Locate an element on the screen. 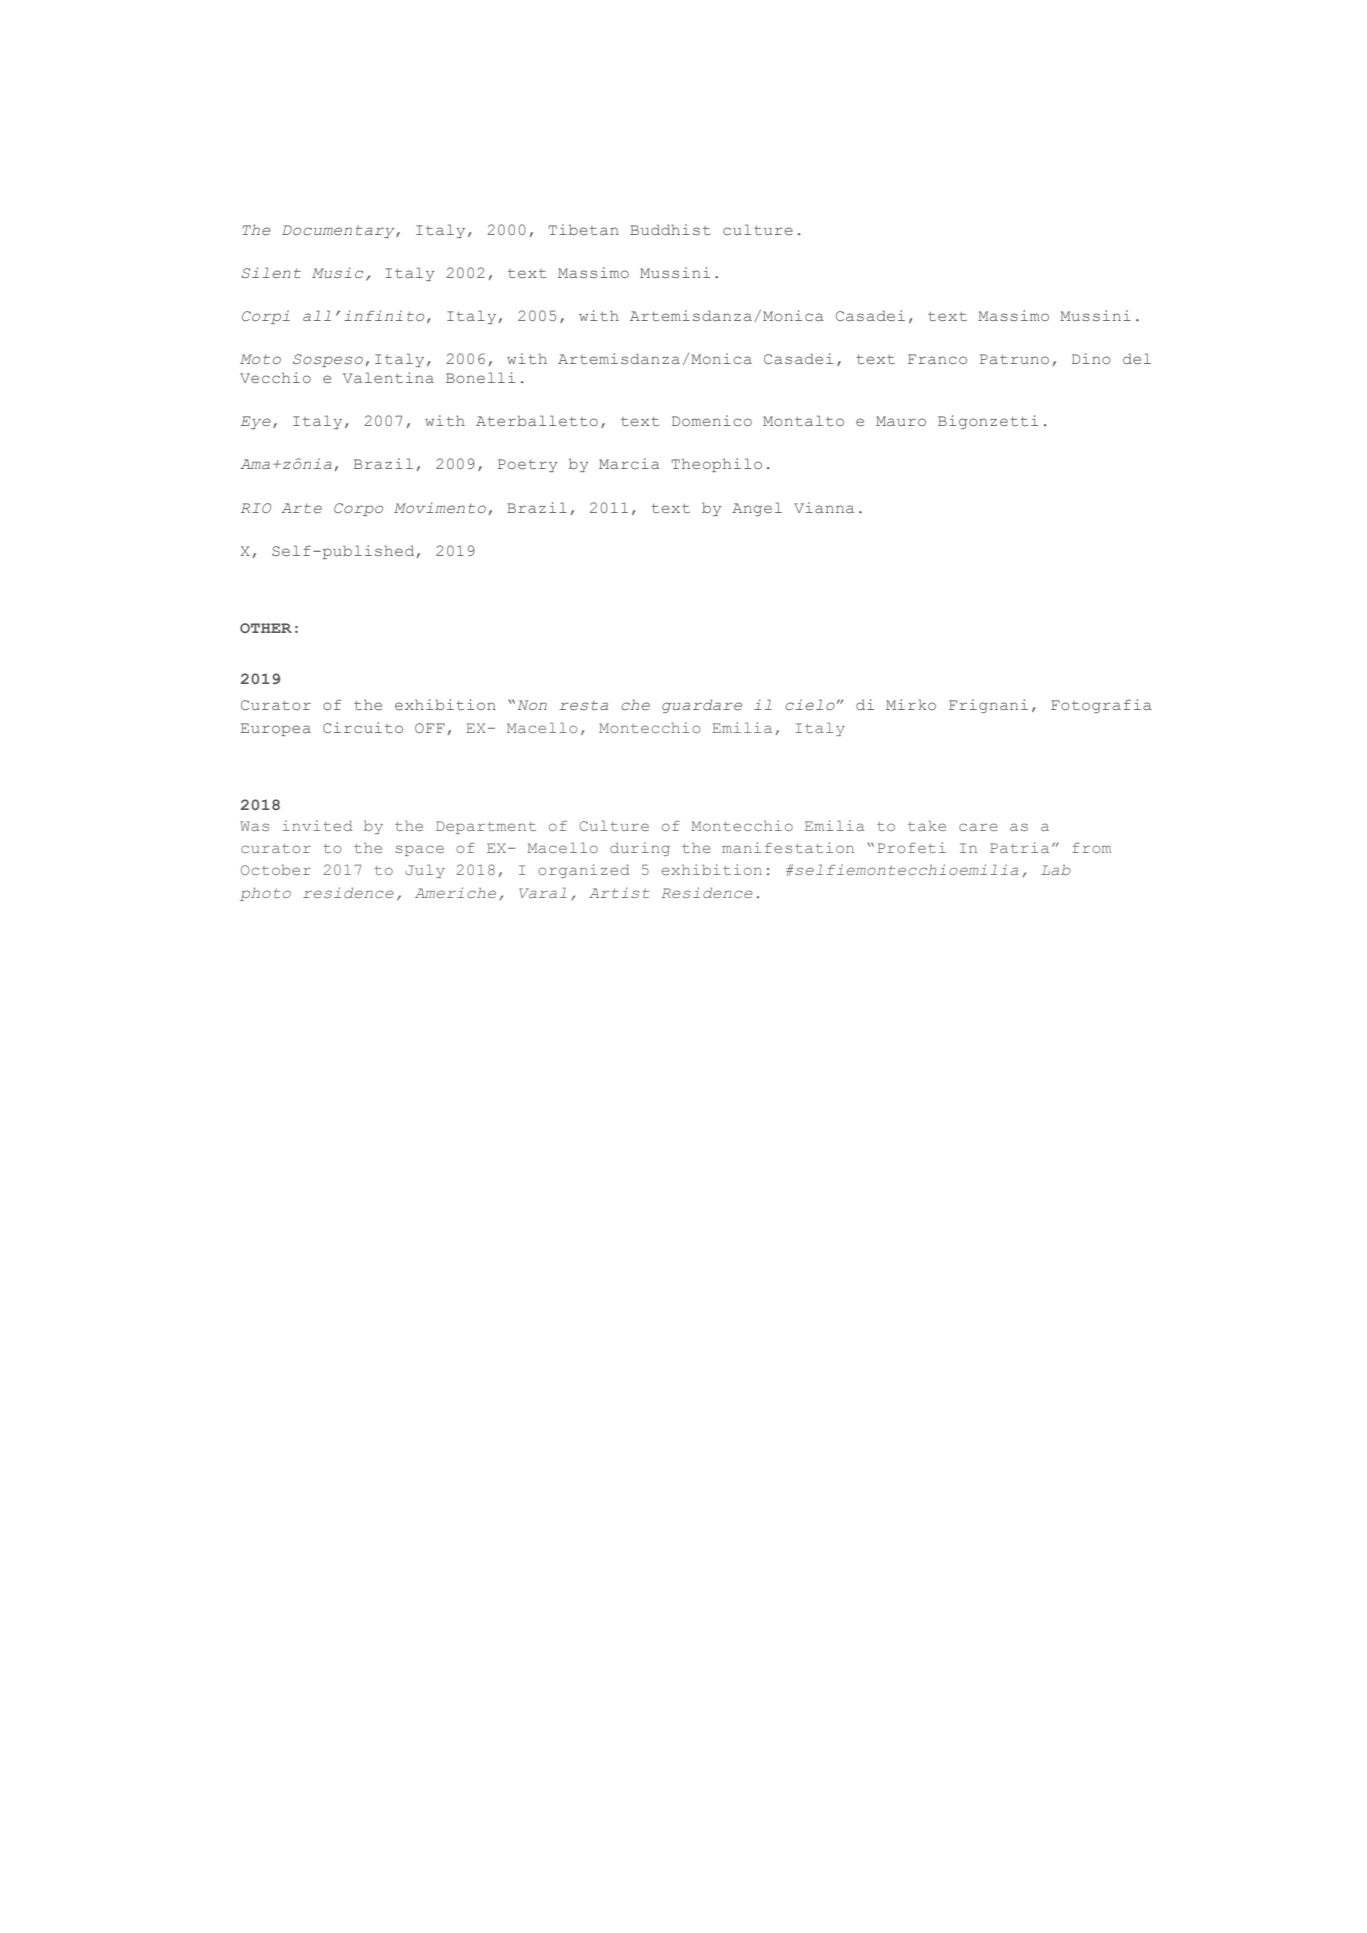  RIO is located at coordinates (256, 508).
